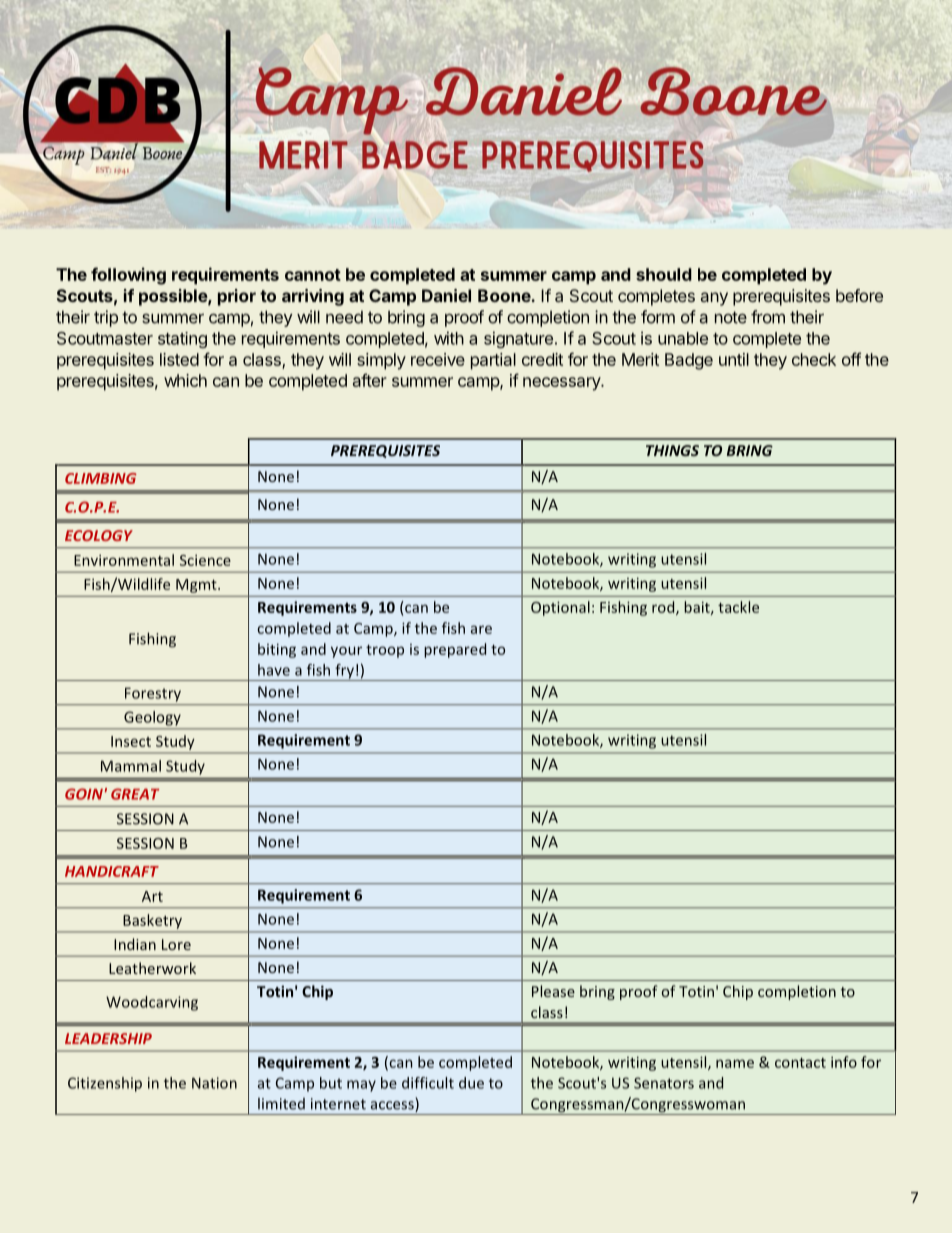 The width and height of the screenshot is (952, 1233). I want to click on name, so click(735, 1063).
